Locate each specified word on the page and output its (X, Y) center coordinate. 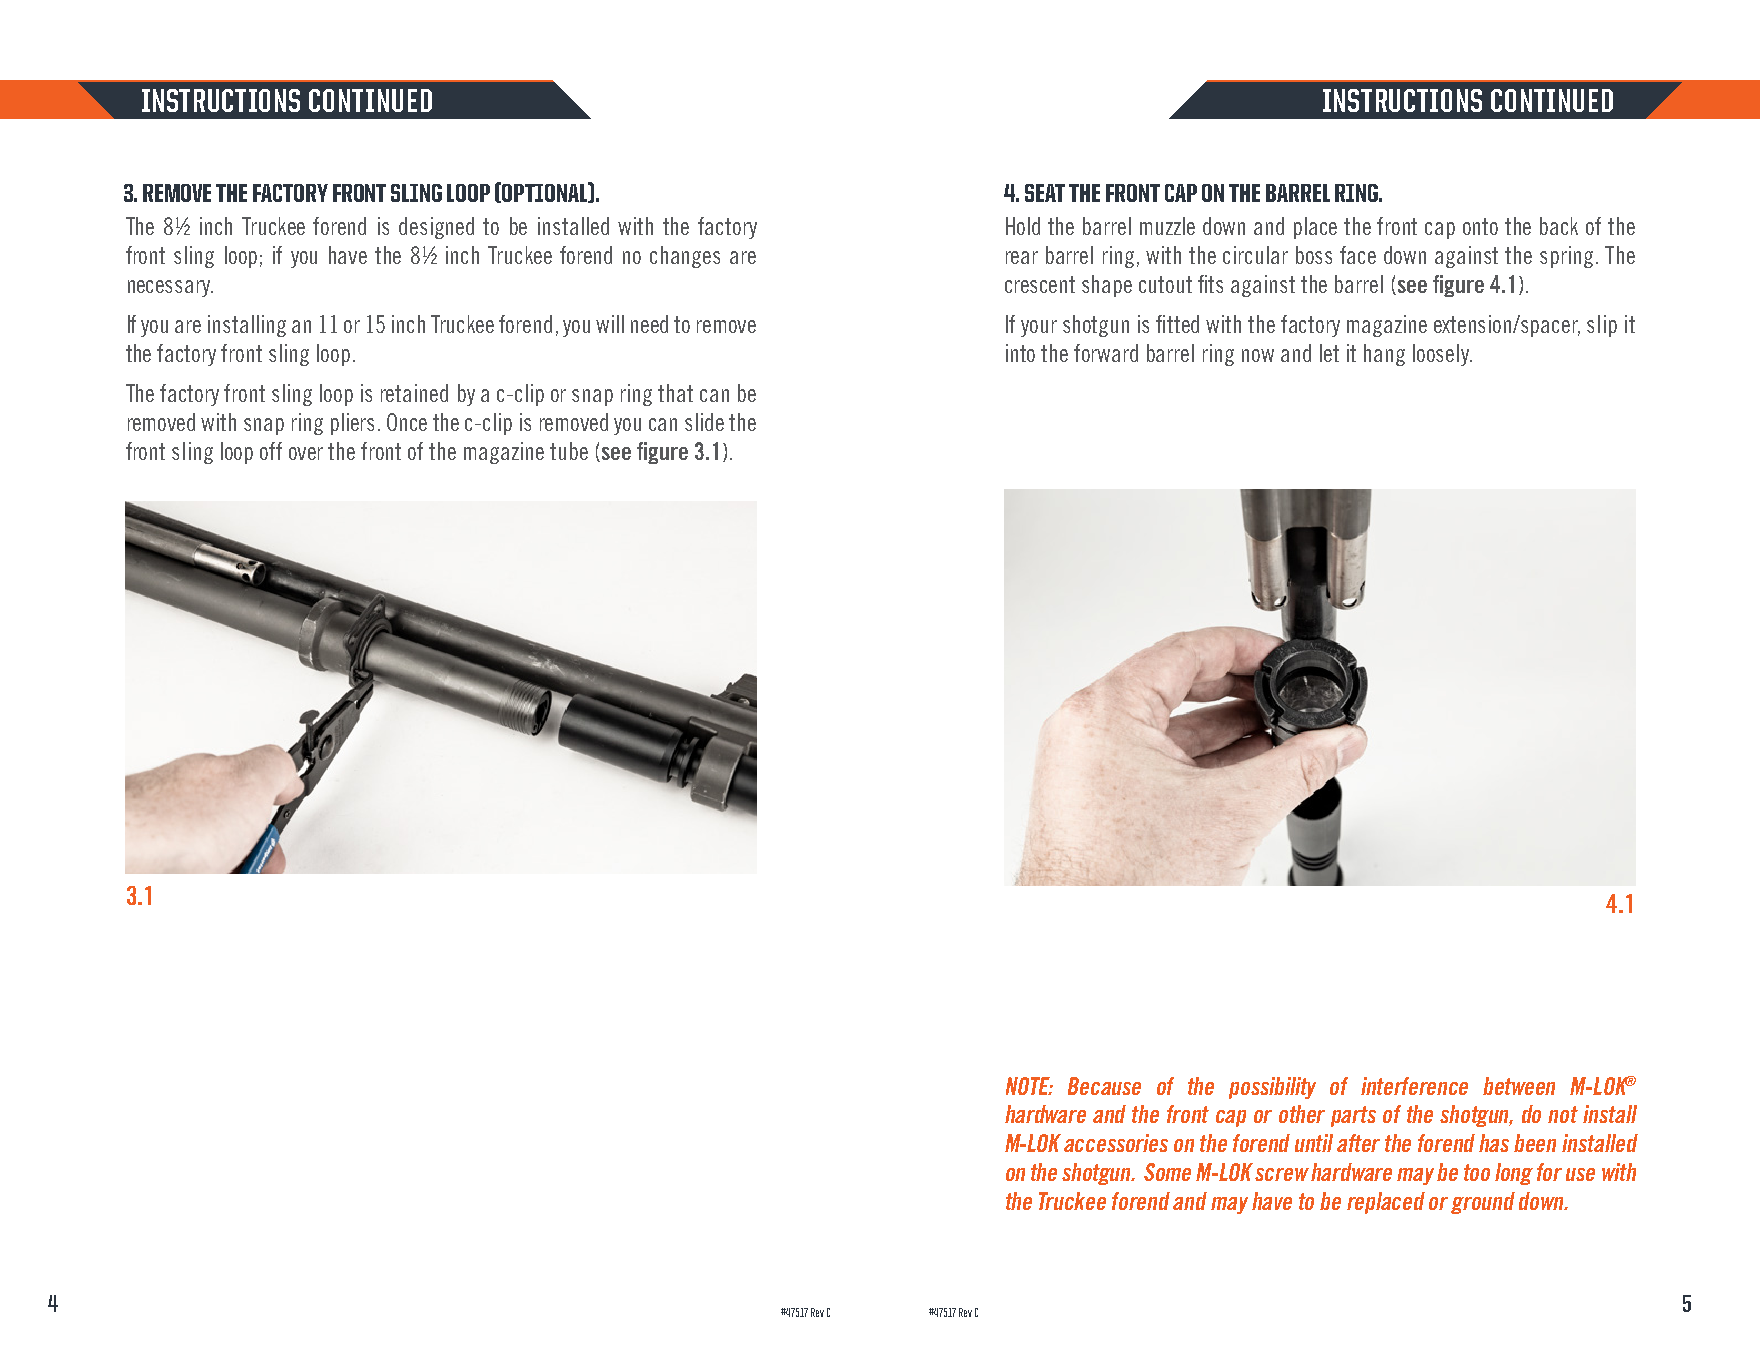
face (1358, 255)
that (675, 393)
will (610, 324)
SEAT (1045, 193)
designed (436, 228)
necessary (170, 288)
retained (414, 393)
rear (1022, 257)
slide (704, 422)
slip (1602, 326)
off (271, 451)
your (1039, 328)
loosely (1442, 355)
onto (1480, 226)
